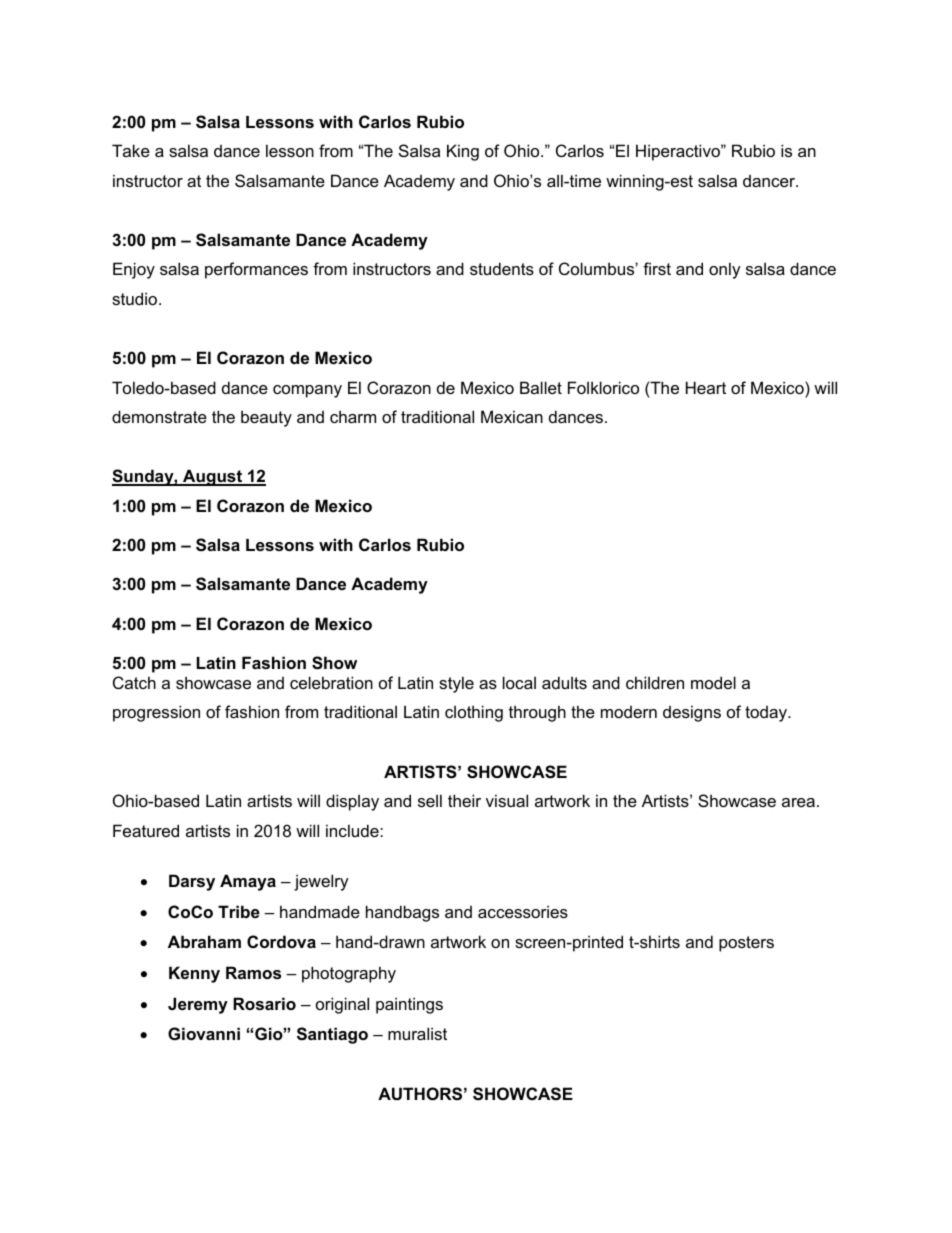 This image has height=1233, width=952. What do you see at coordinates (131, 150) in the image?
I see `Take` at bounding box center [131, 150].
